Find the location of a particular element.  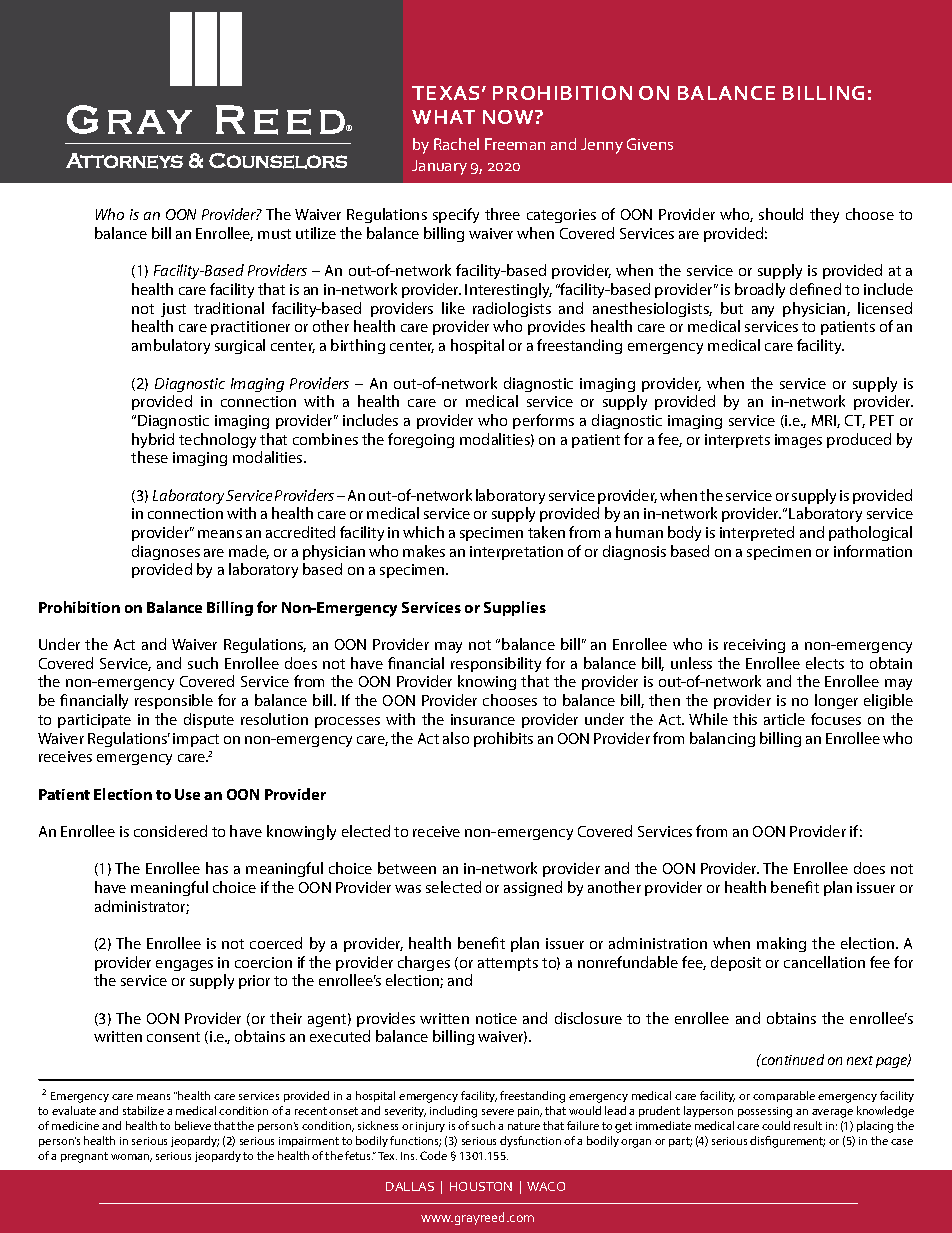

should is located at coordinates (781, 214).
